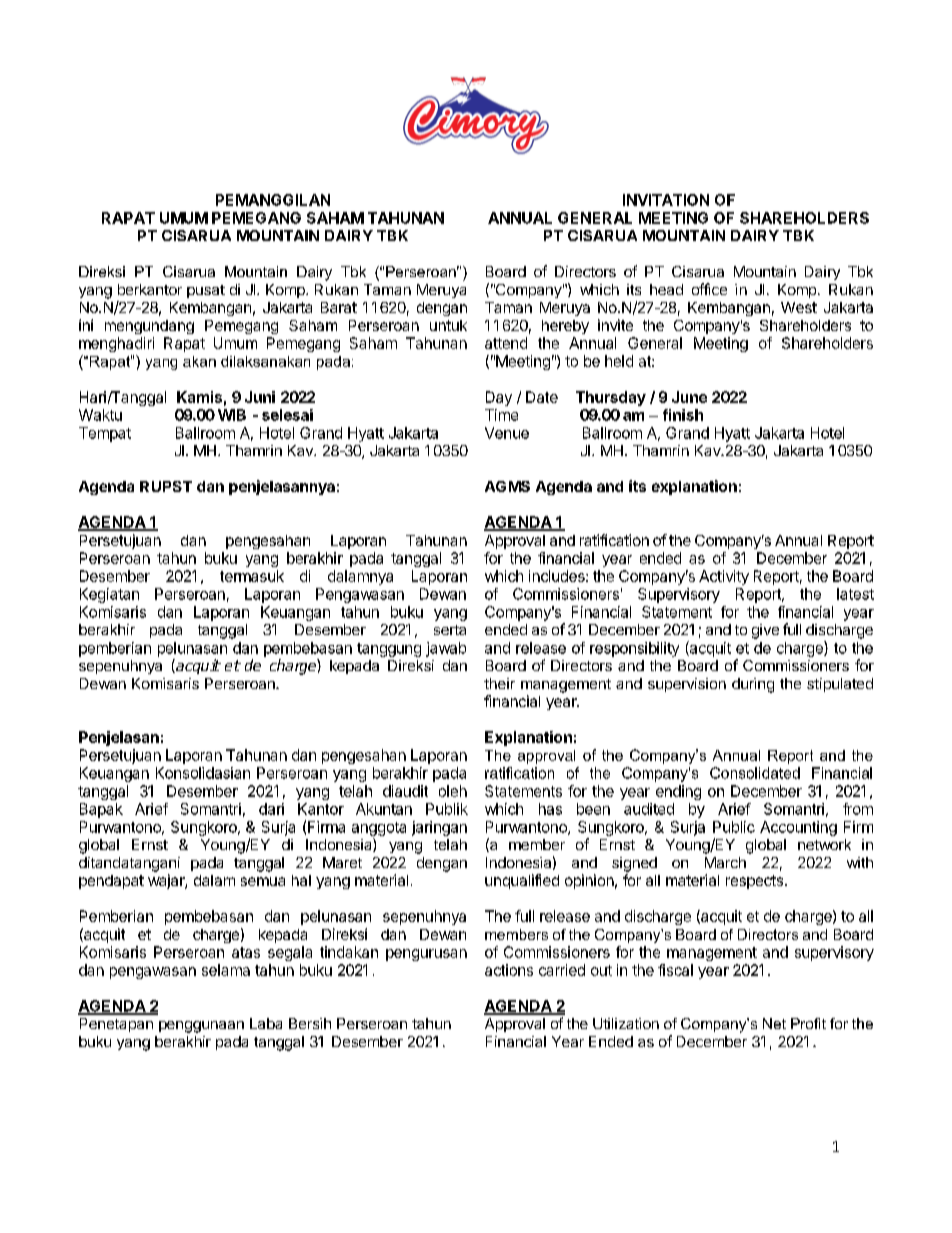  Describe the element at coordinates (507, 433) in the page. I see `Venue` at that location.
